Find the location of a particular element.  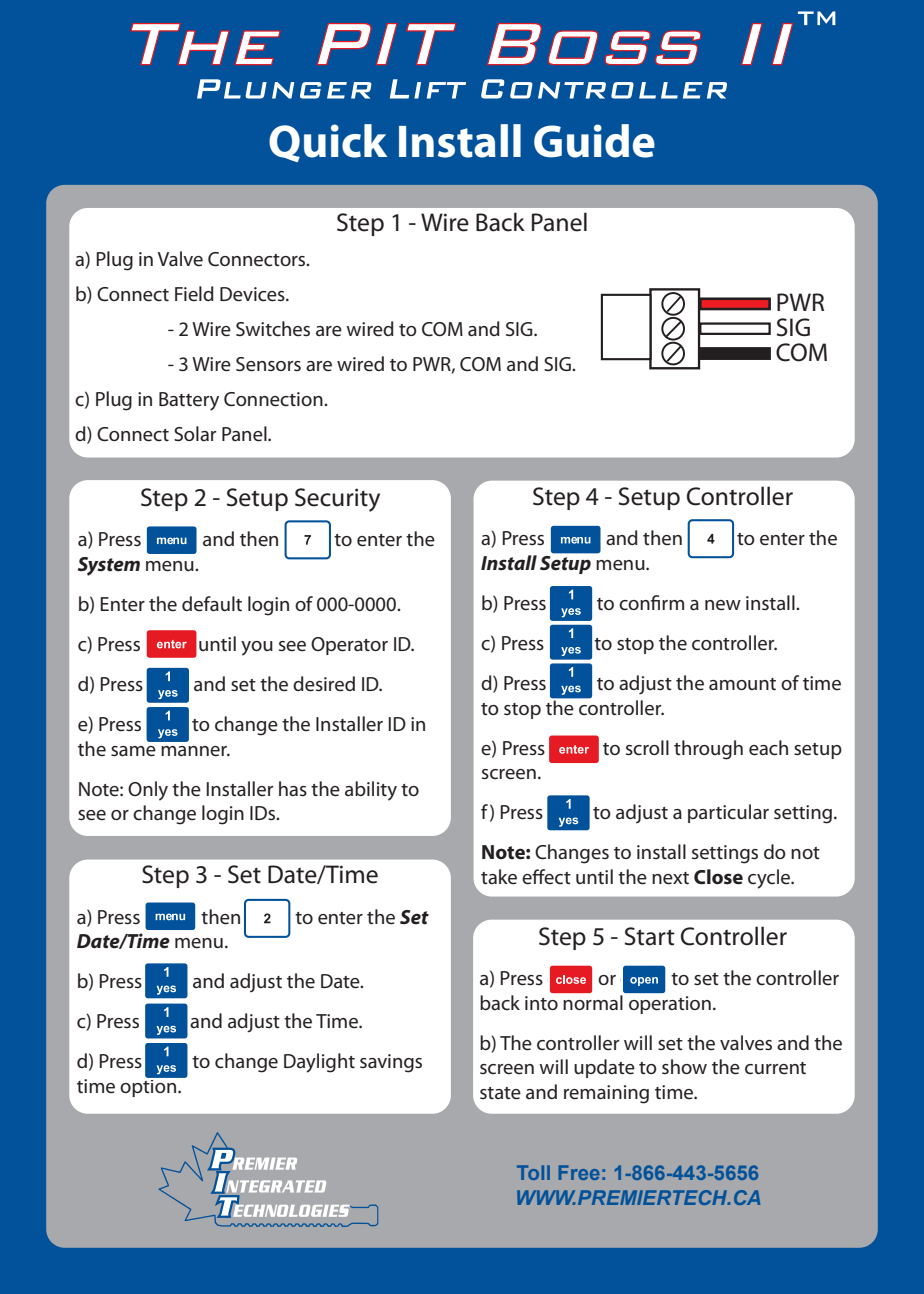

Guide is located at coordinates (594, 141).
